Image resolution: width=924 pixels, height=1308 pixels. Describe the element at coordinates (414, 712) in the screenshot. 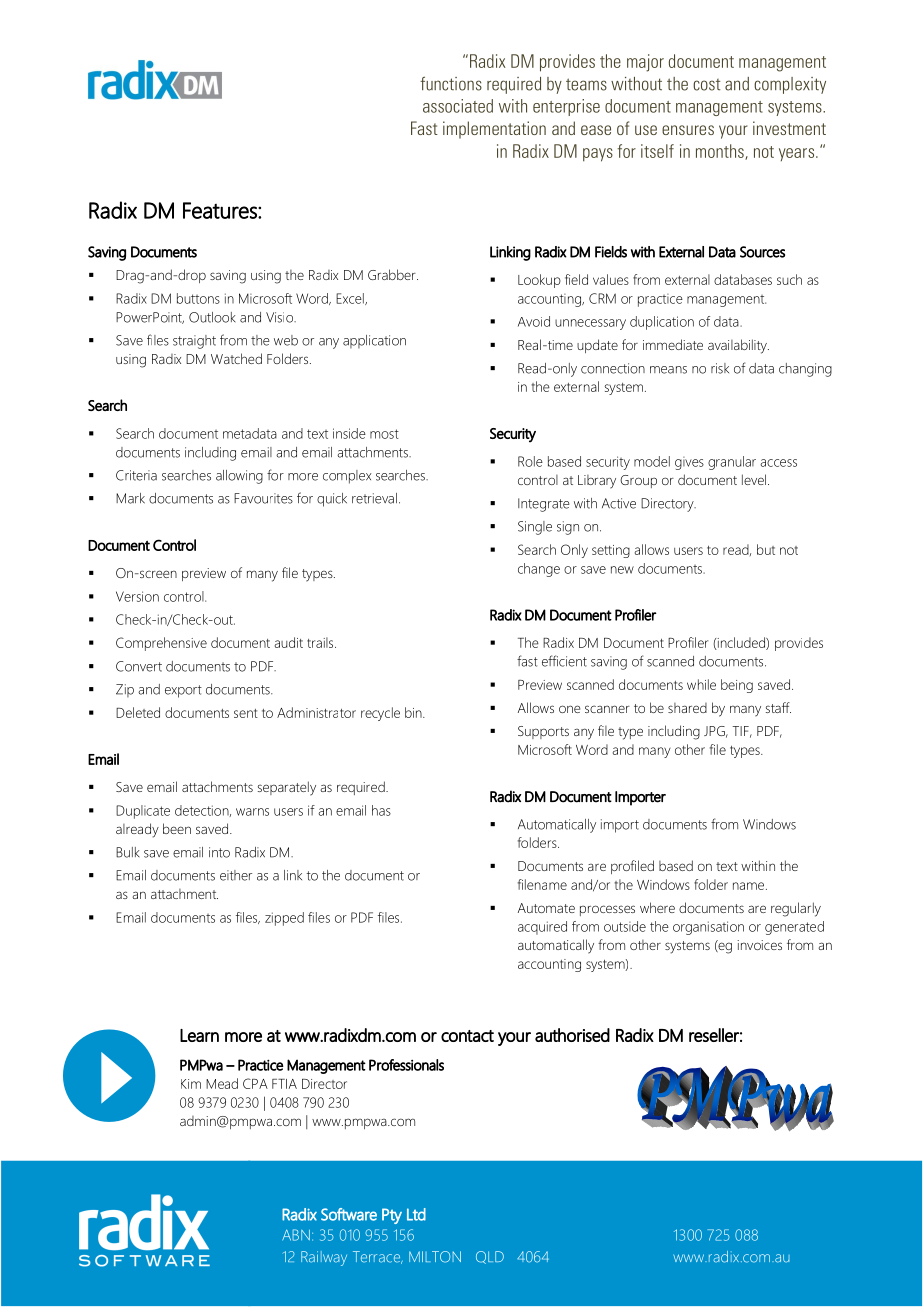

I see `bin` at that location.
